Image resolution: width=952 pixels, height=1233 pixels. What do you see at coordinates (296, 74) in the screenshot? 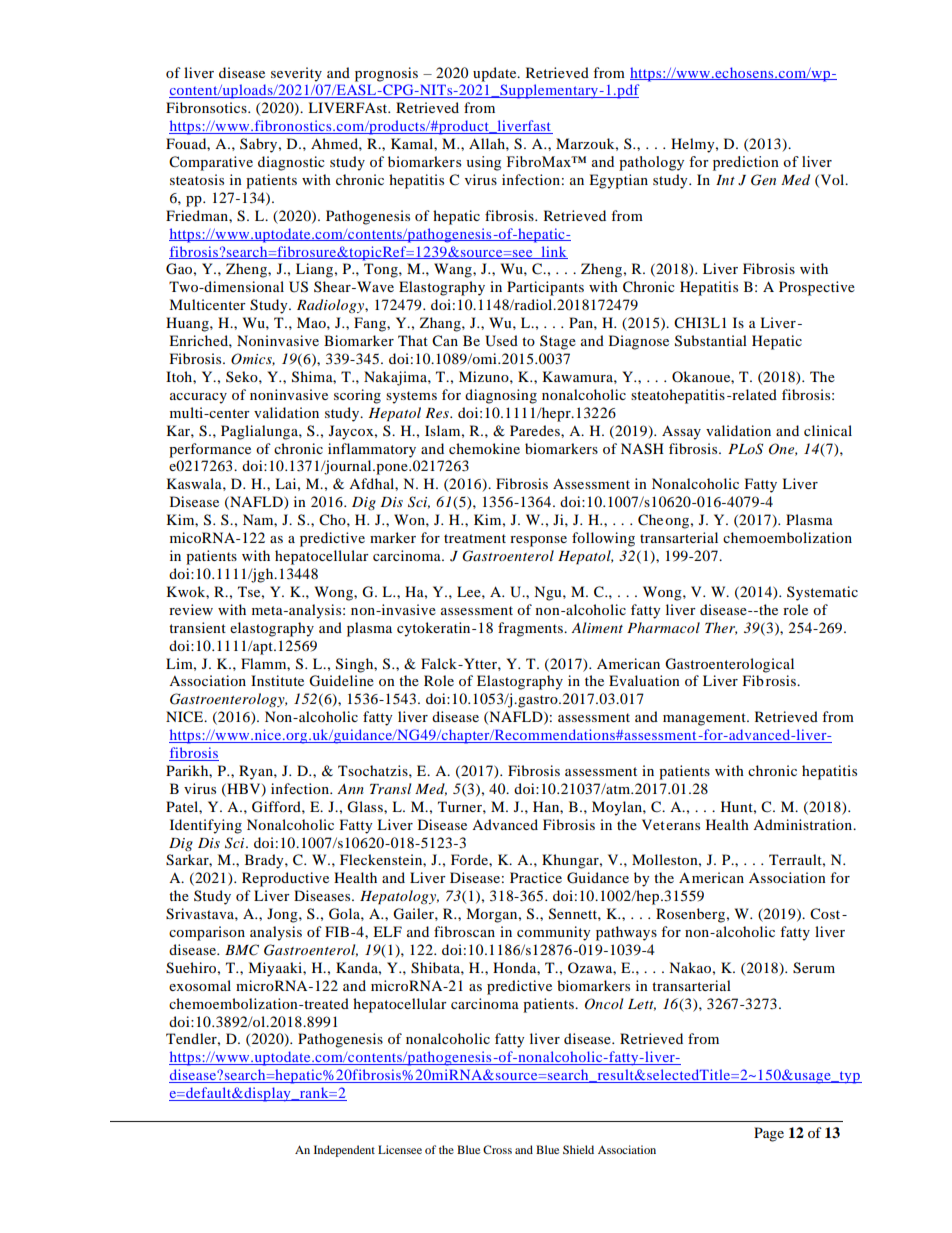
I see `severity` at bounding box center [296, 74].
